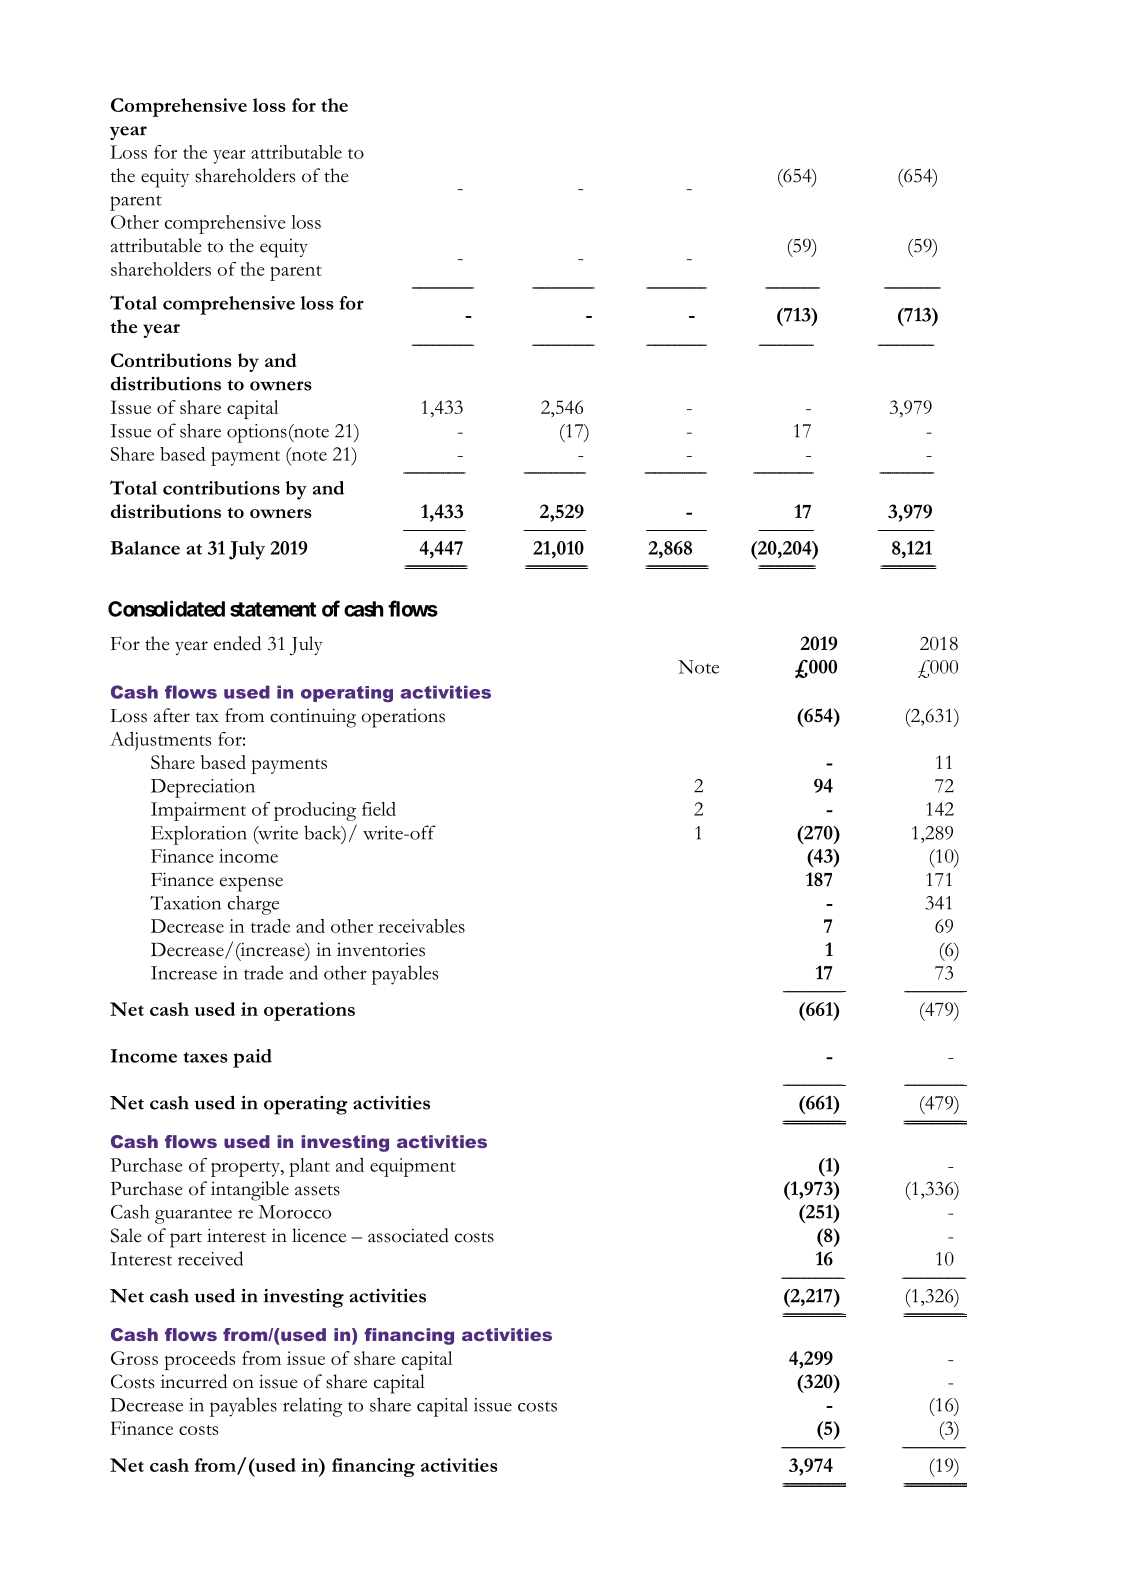 This page has height=1591, width=1125. Describe the element at coordinates (273, 609) in the page. I see `statement` at that location.
